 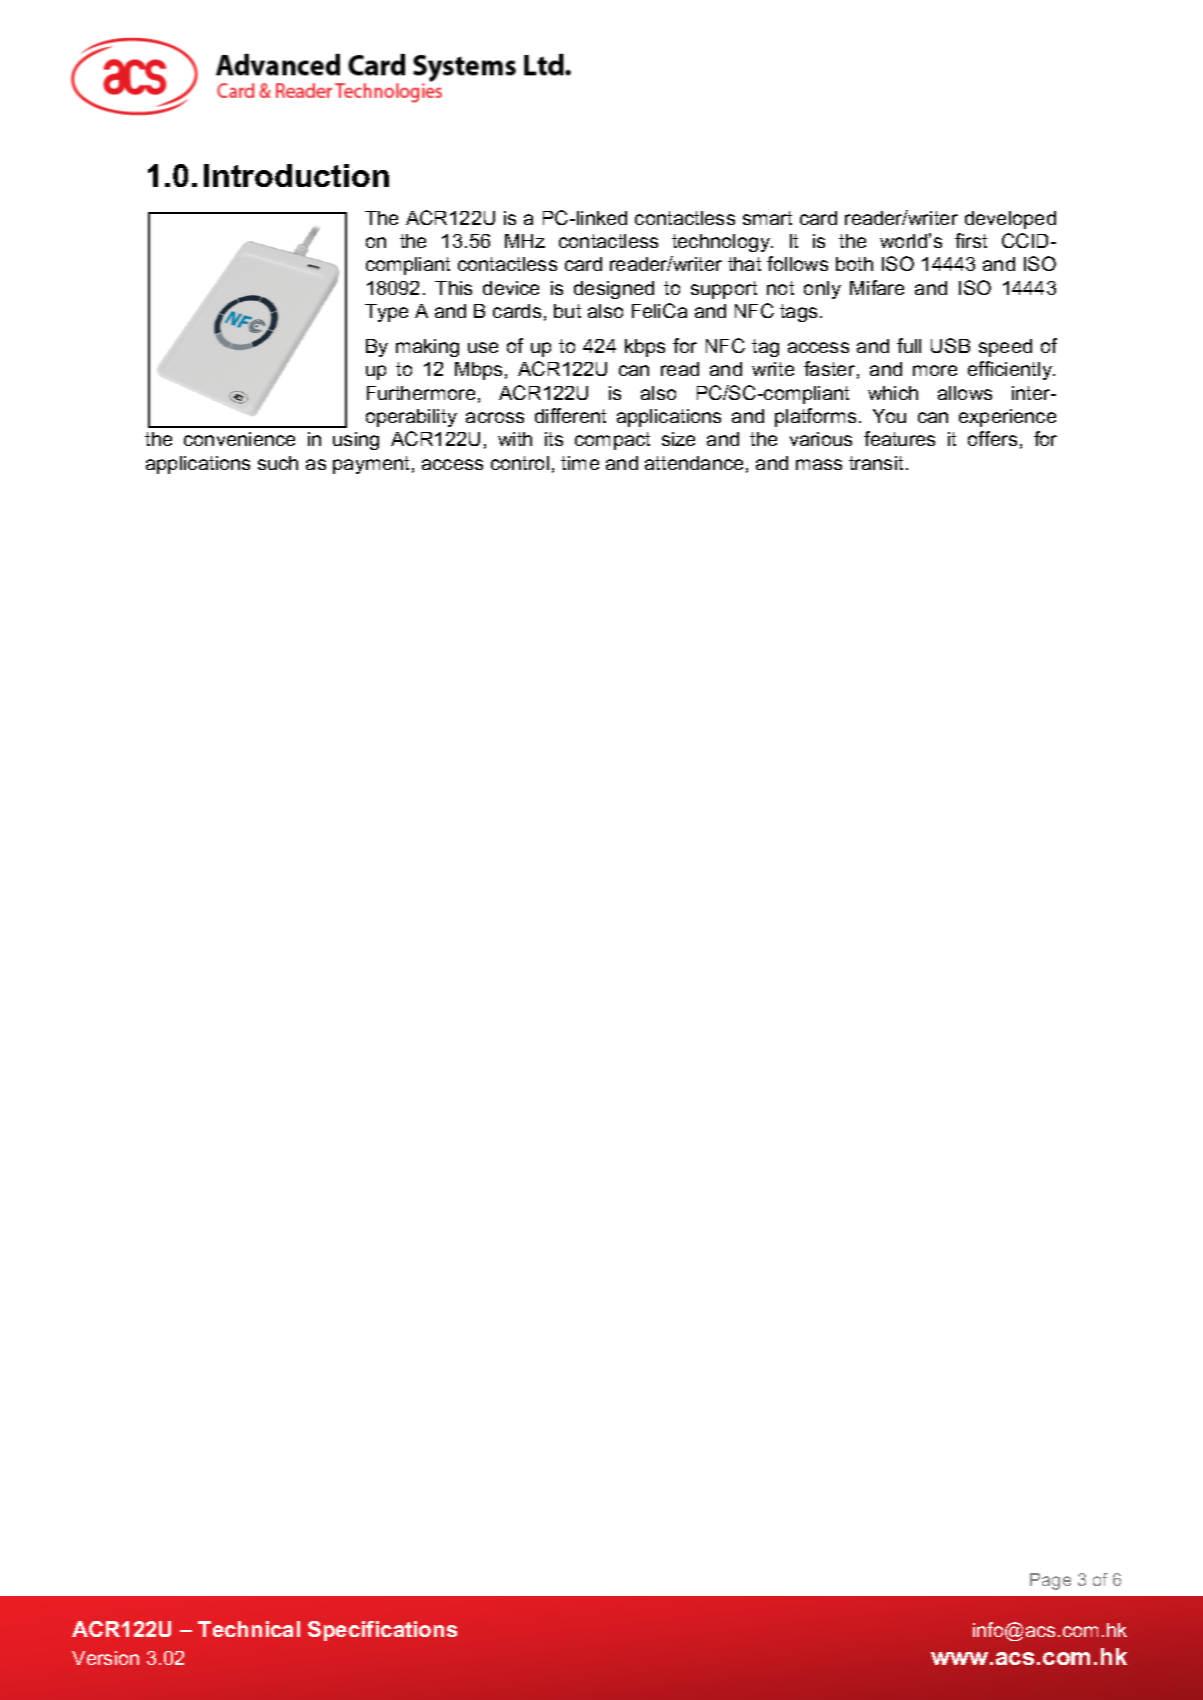 What do you see at coordinates (278, 463) in the screenshot?
I see `such` at bounding box center [278, 463].
